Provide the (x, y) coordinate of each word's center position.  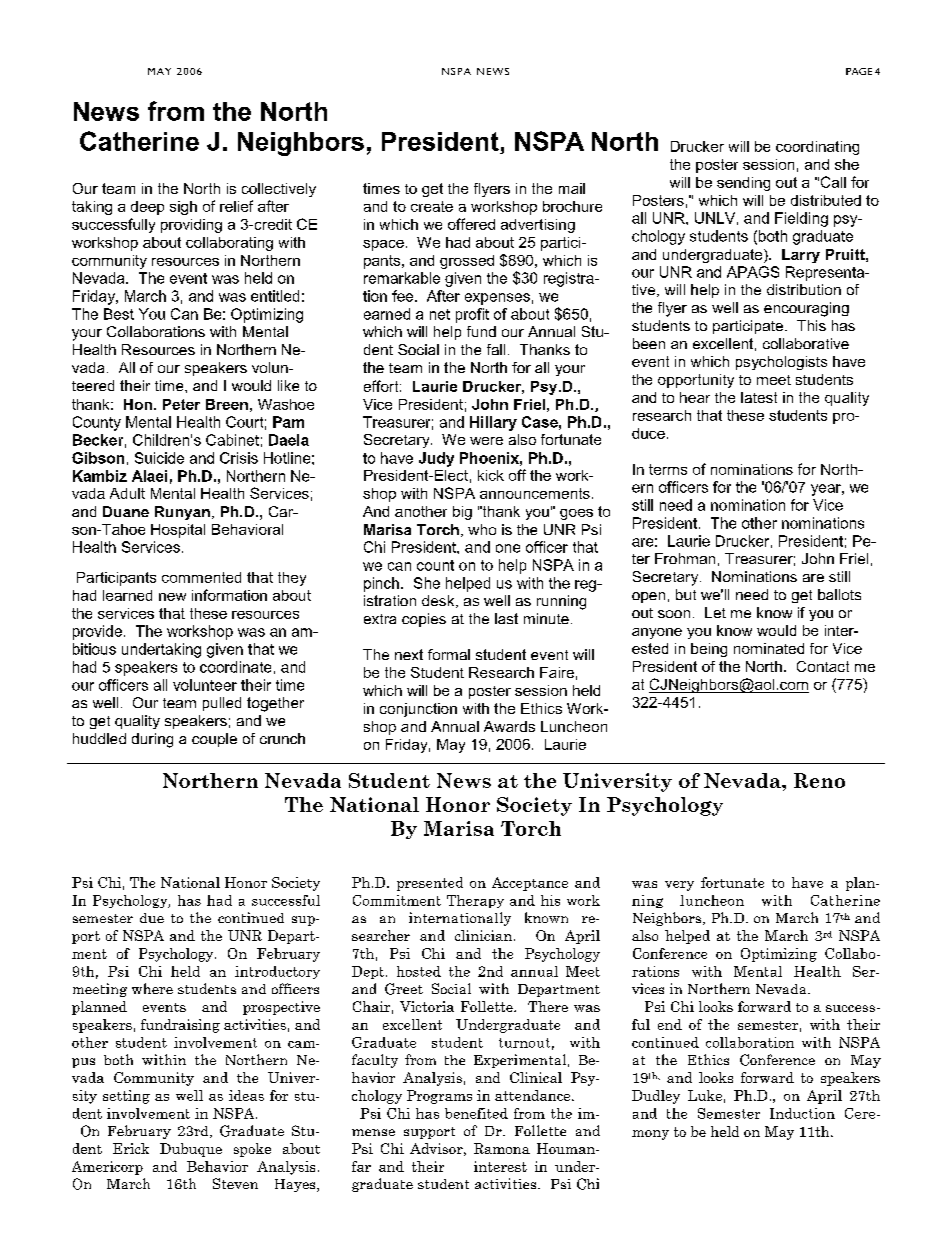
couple (214, 740)
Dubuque (191, 1150)
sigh (183, 208)
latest (759, 397)
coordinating (817, 148)
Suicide (159, 458)
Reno (819, 780)
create (432, 206)
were (486, 441)
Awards (509, 726)
